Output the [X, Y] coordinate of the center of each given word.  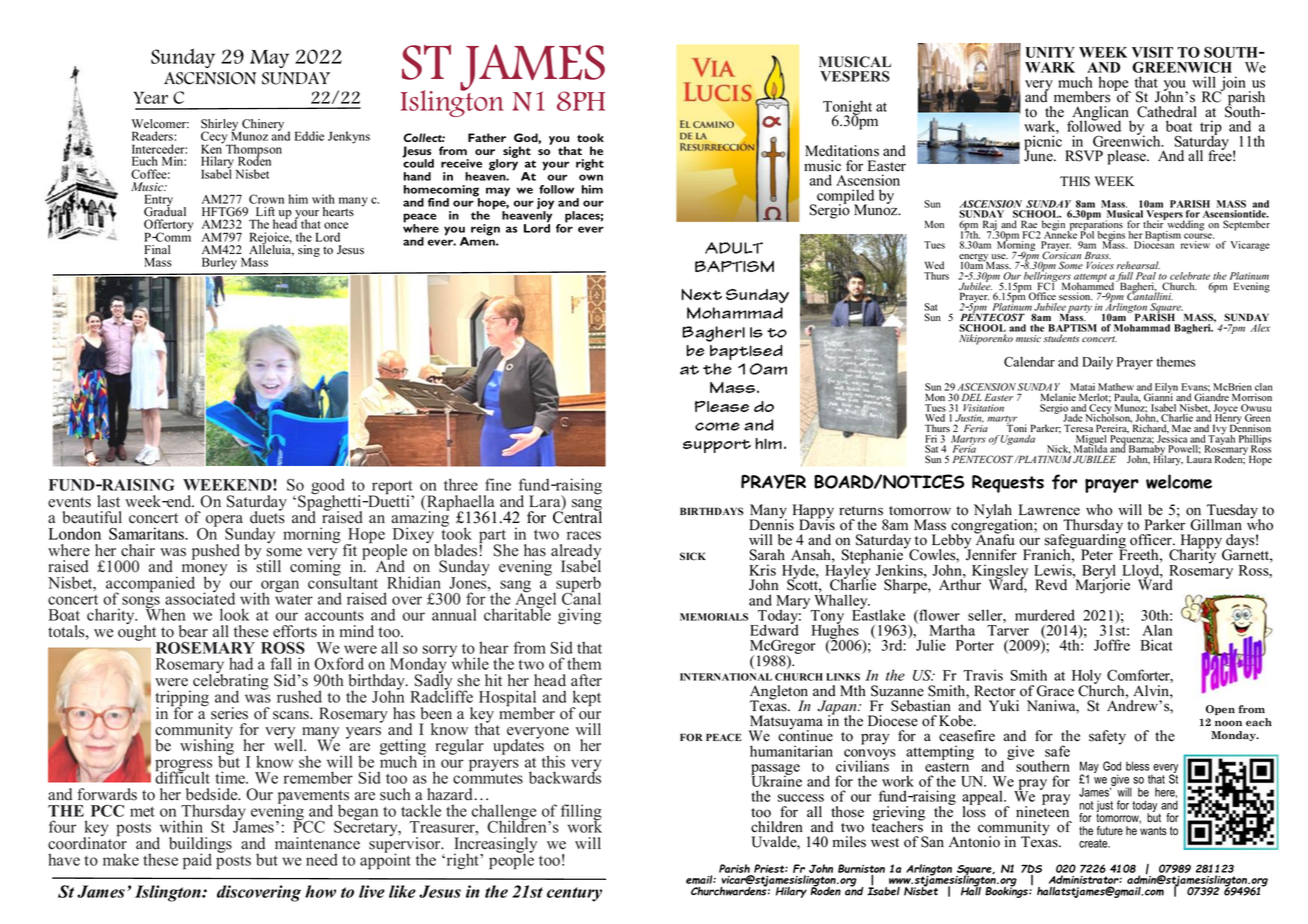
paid [197, 861]
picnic [1043, 142]
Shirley [221, 126]
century [574, 894]
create [1094, 843]
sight [517, 152]
